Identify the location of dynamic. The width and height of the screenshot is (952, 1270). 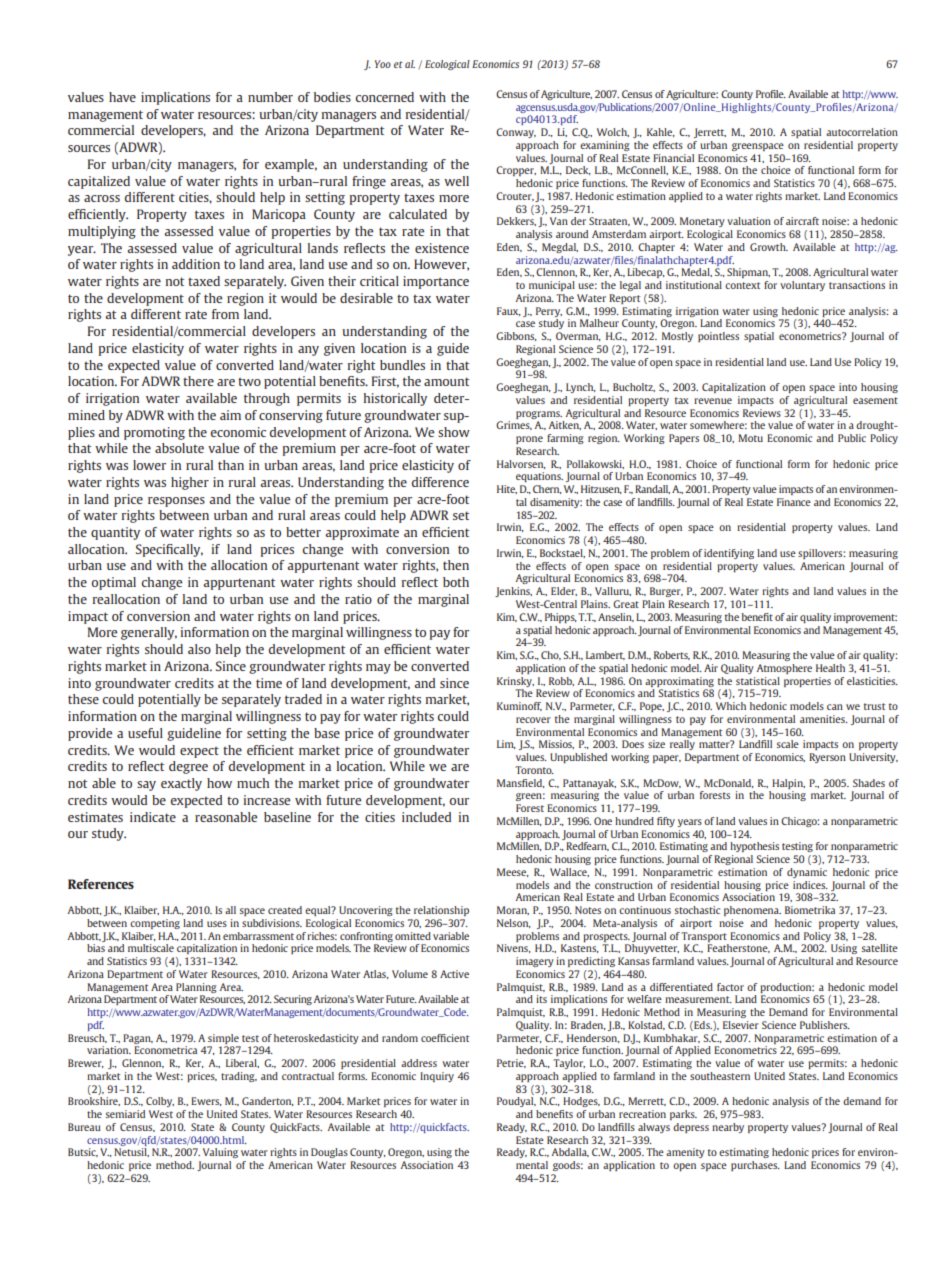
(807, 873).
